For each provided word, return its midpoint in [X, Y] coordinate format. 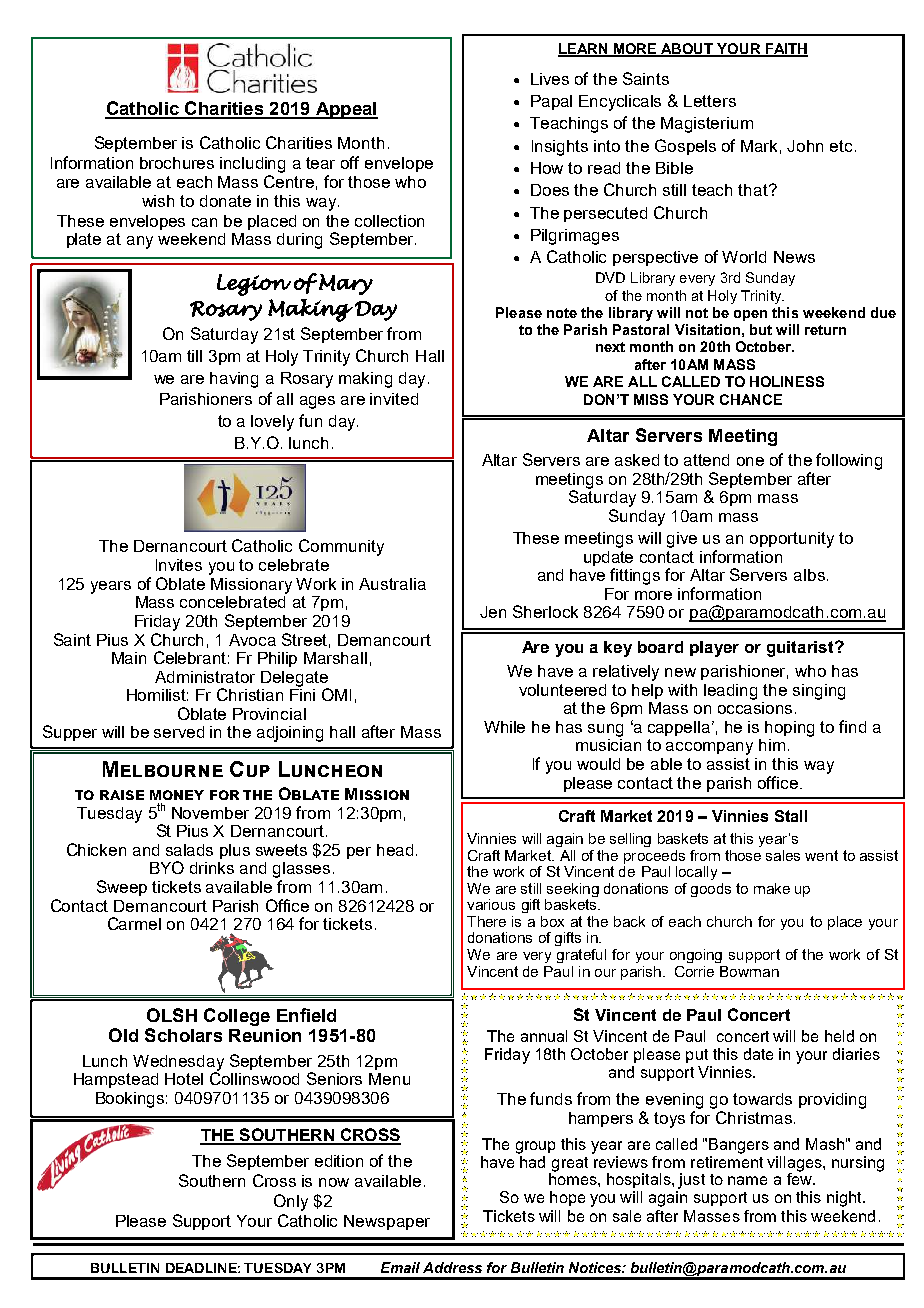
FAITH [785, 49]
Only [291, 1202]
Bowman [749, 971]
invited [394, 399]
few [800, 1178]
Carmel [134, 923]
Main [129, 658]
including [252, 165]
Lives [550, 79]
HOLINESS [787, 381]
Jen [493, 612]
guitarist [801, 649]
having [234, 380]
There [486, 921]
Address [452, 1267]
